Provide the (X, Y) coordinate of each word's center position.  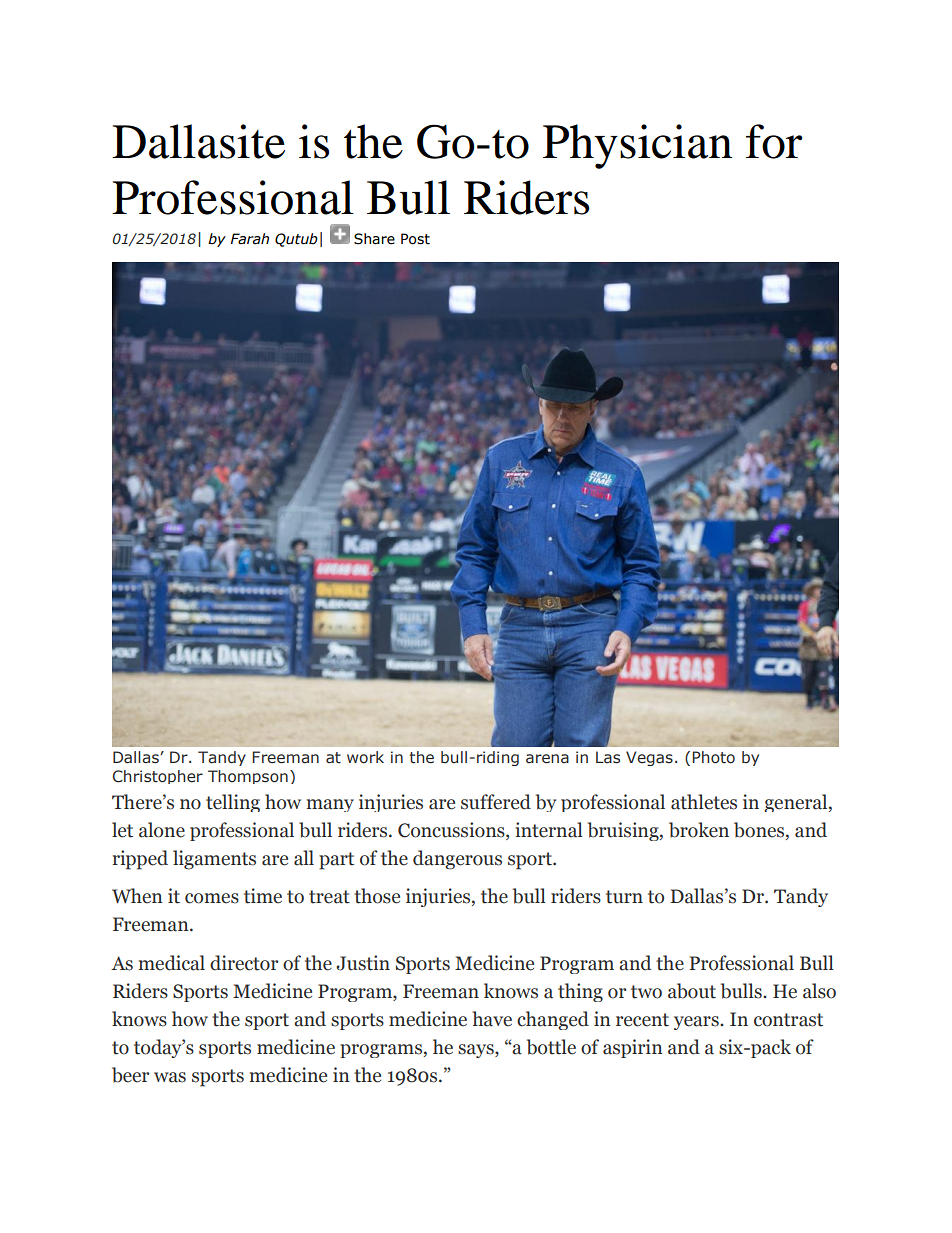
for (774, 141)
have (492, 1019)
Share (374, 239)
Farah (250, 239)
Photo (713, 757)
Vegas (649, 758)
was (170, 1077)
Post (415, 239)
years (697, 1023)
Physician (637, 146)
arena (547, 759)
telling (233, 803)
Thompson (248, 777)
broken (699, 830)
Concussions (452, 830)
